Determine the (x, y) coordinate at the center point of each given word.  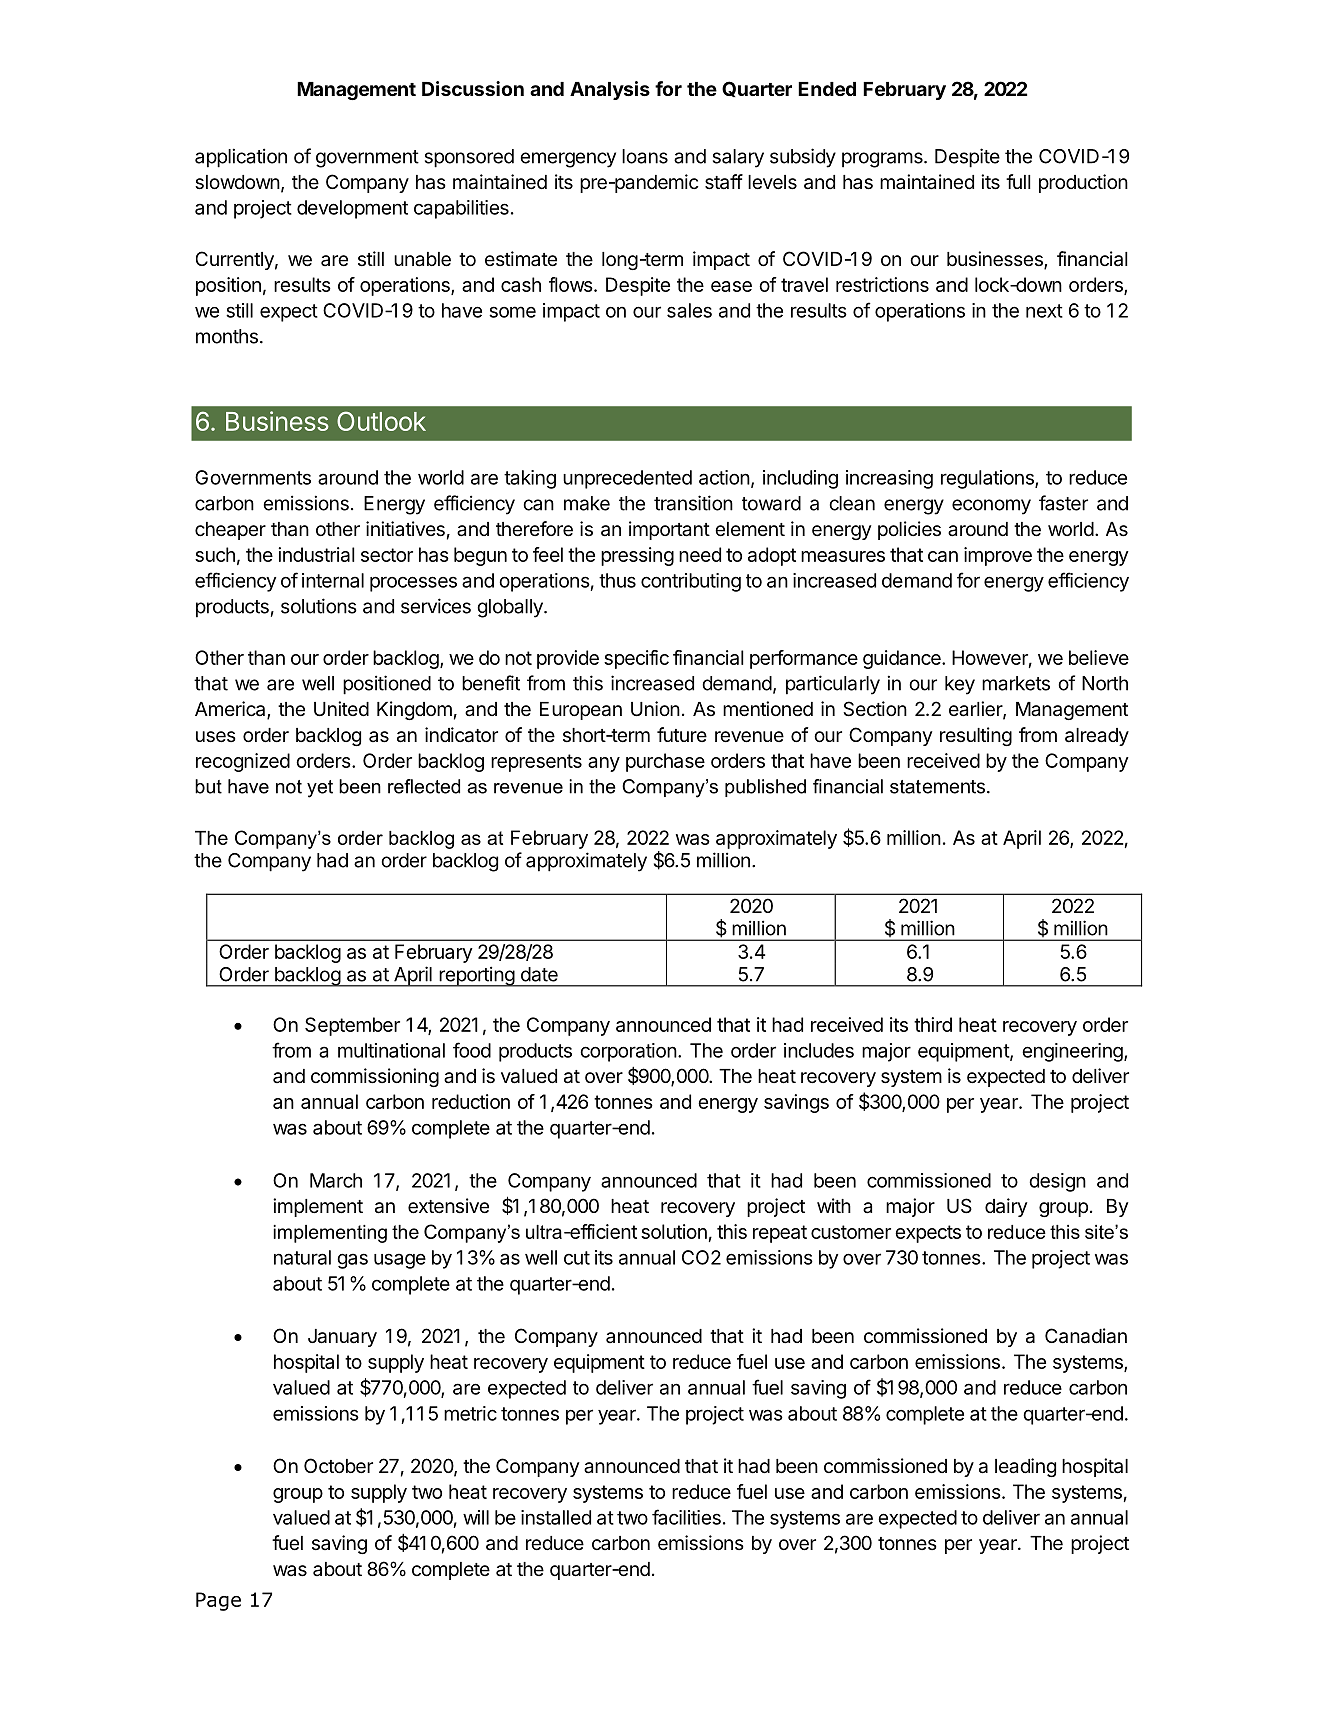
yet (320, 789)
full (1018, 181)
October (338, 1466)
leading (1025, 1467)
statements (937, 787)
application (241, 158)
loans (645, 156)
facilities (686, 1517)
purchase (665, 762)
